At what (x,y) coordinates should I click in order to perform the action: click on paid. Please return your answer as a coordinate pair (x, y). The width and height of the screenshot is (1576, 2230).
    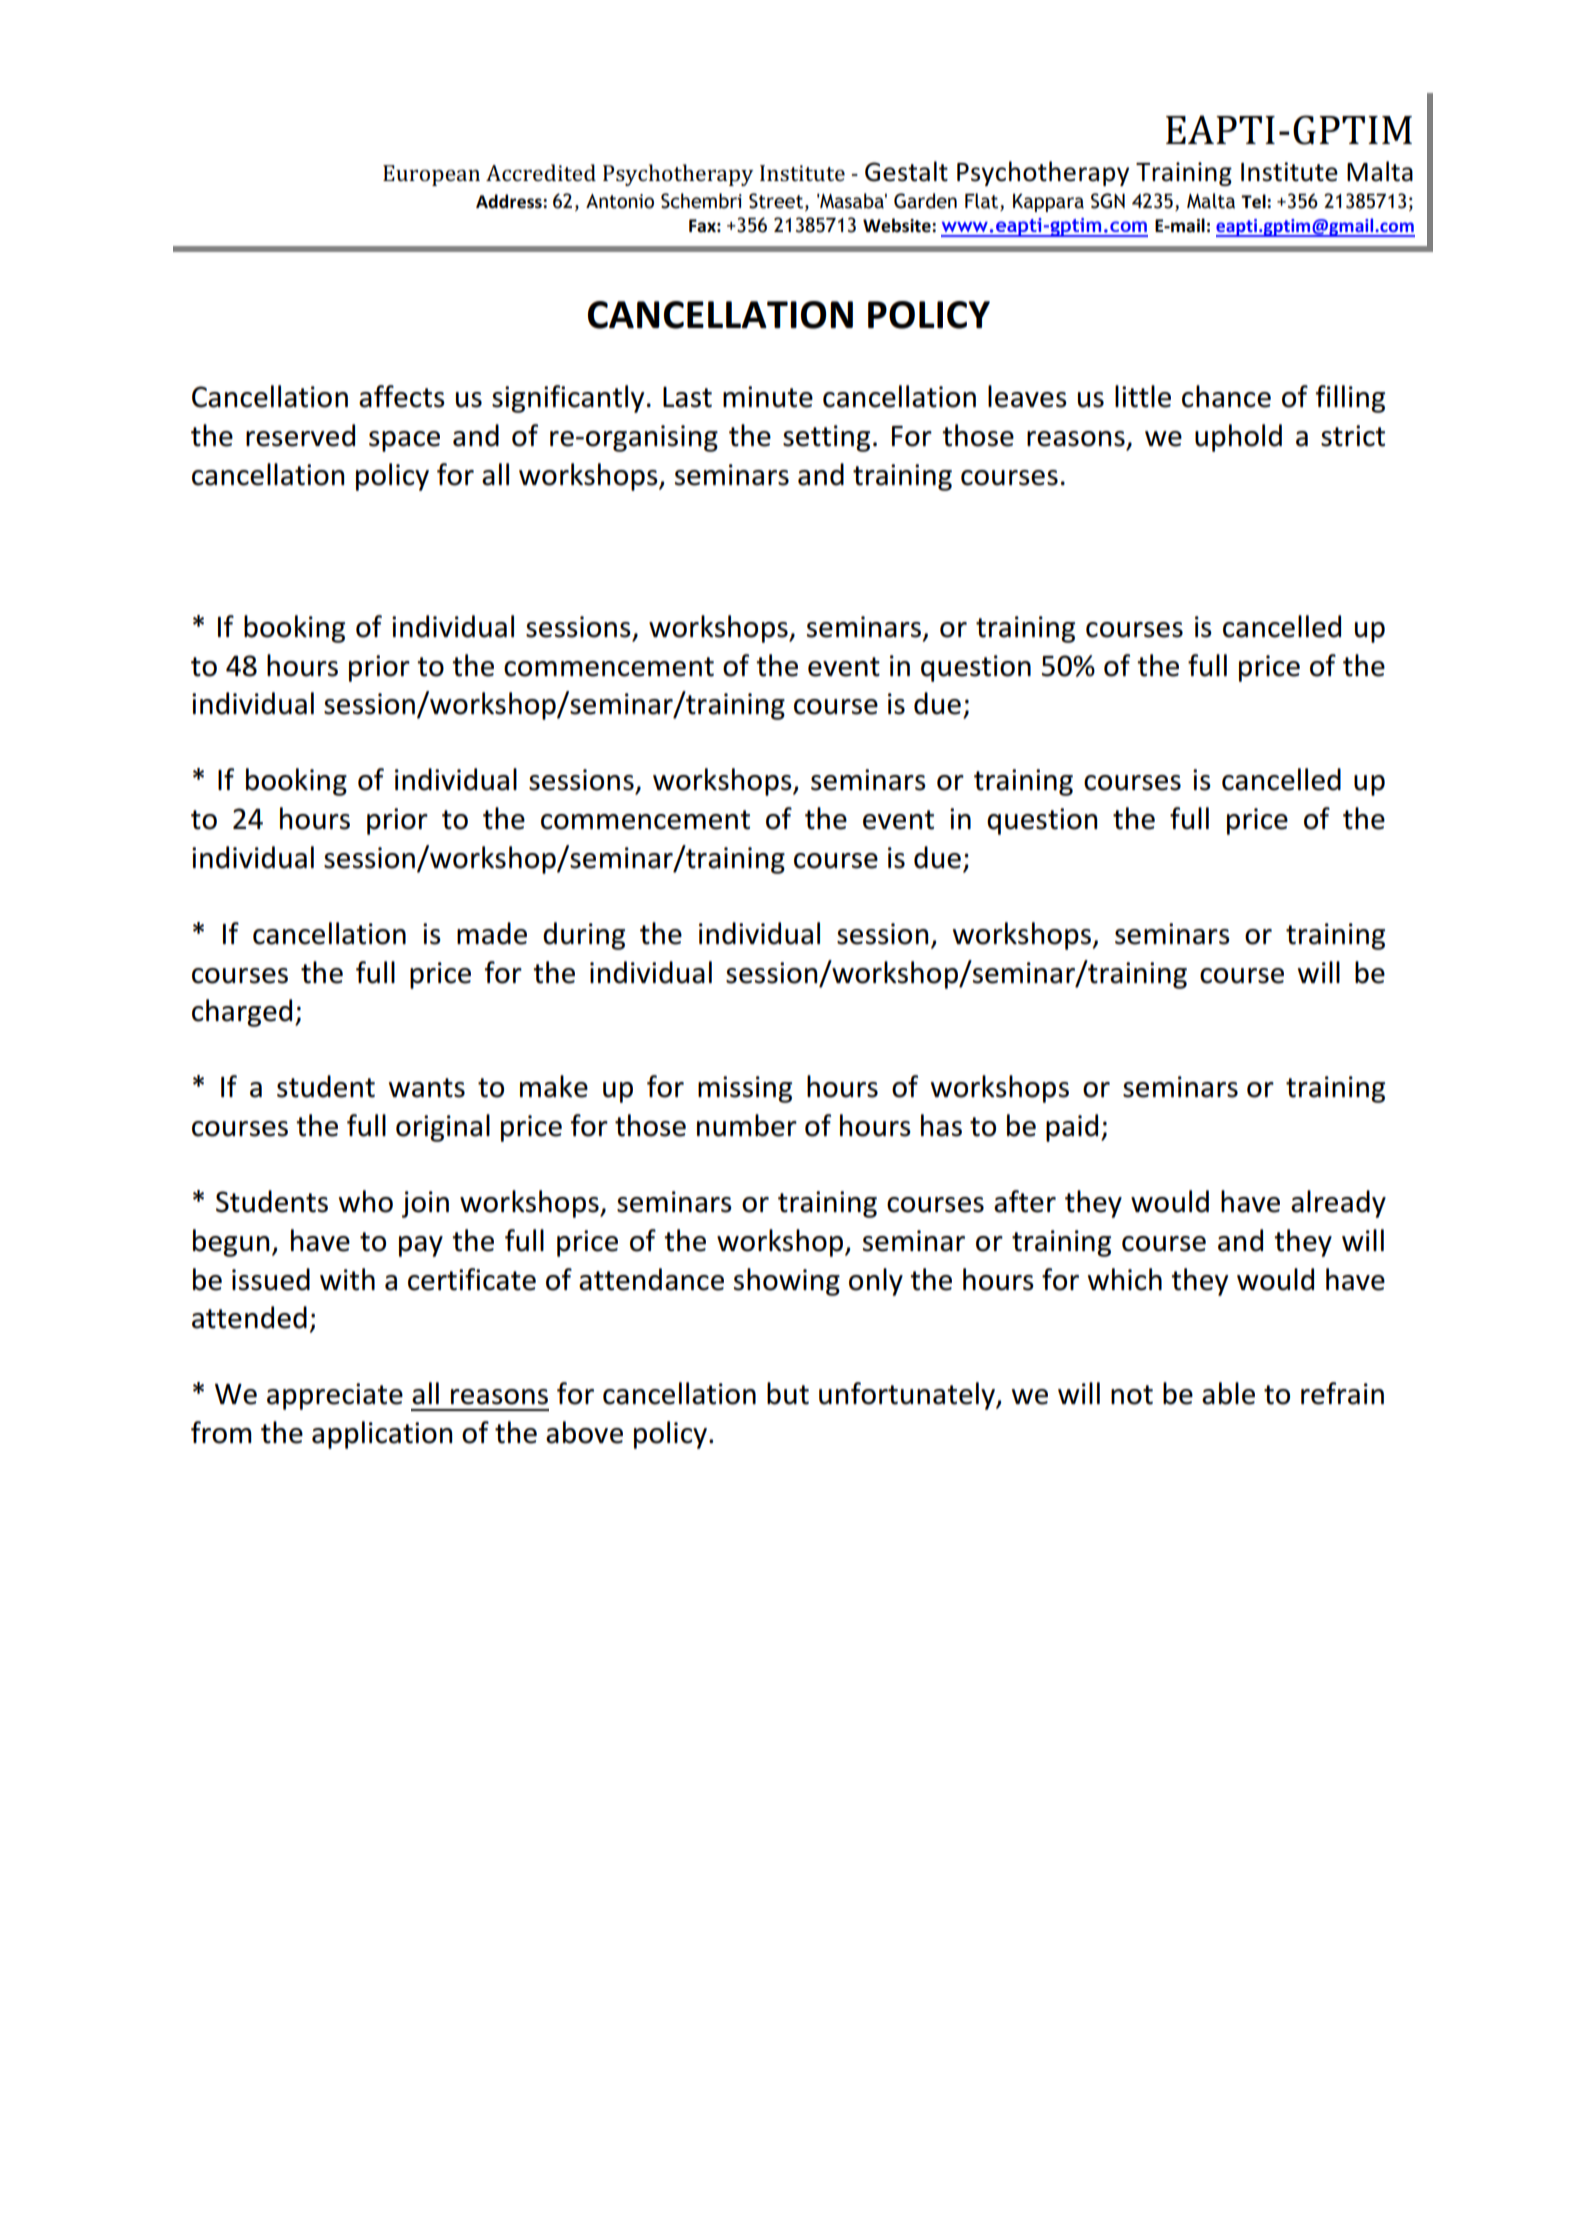
    Looking at the image, I should click on (1072, 1128).
